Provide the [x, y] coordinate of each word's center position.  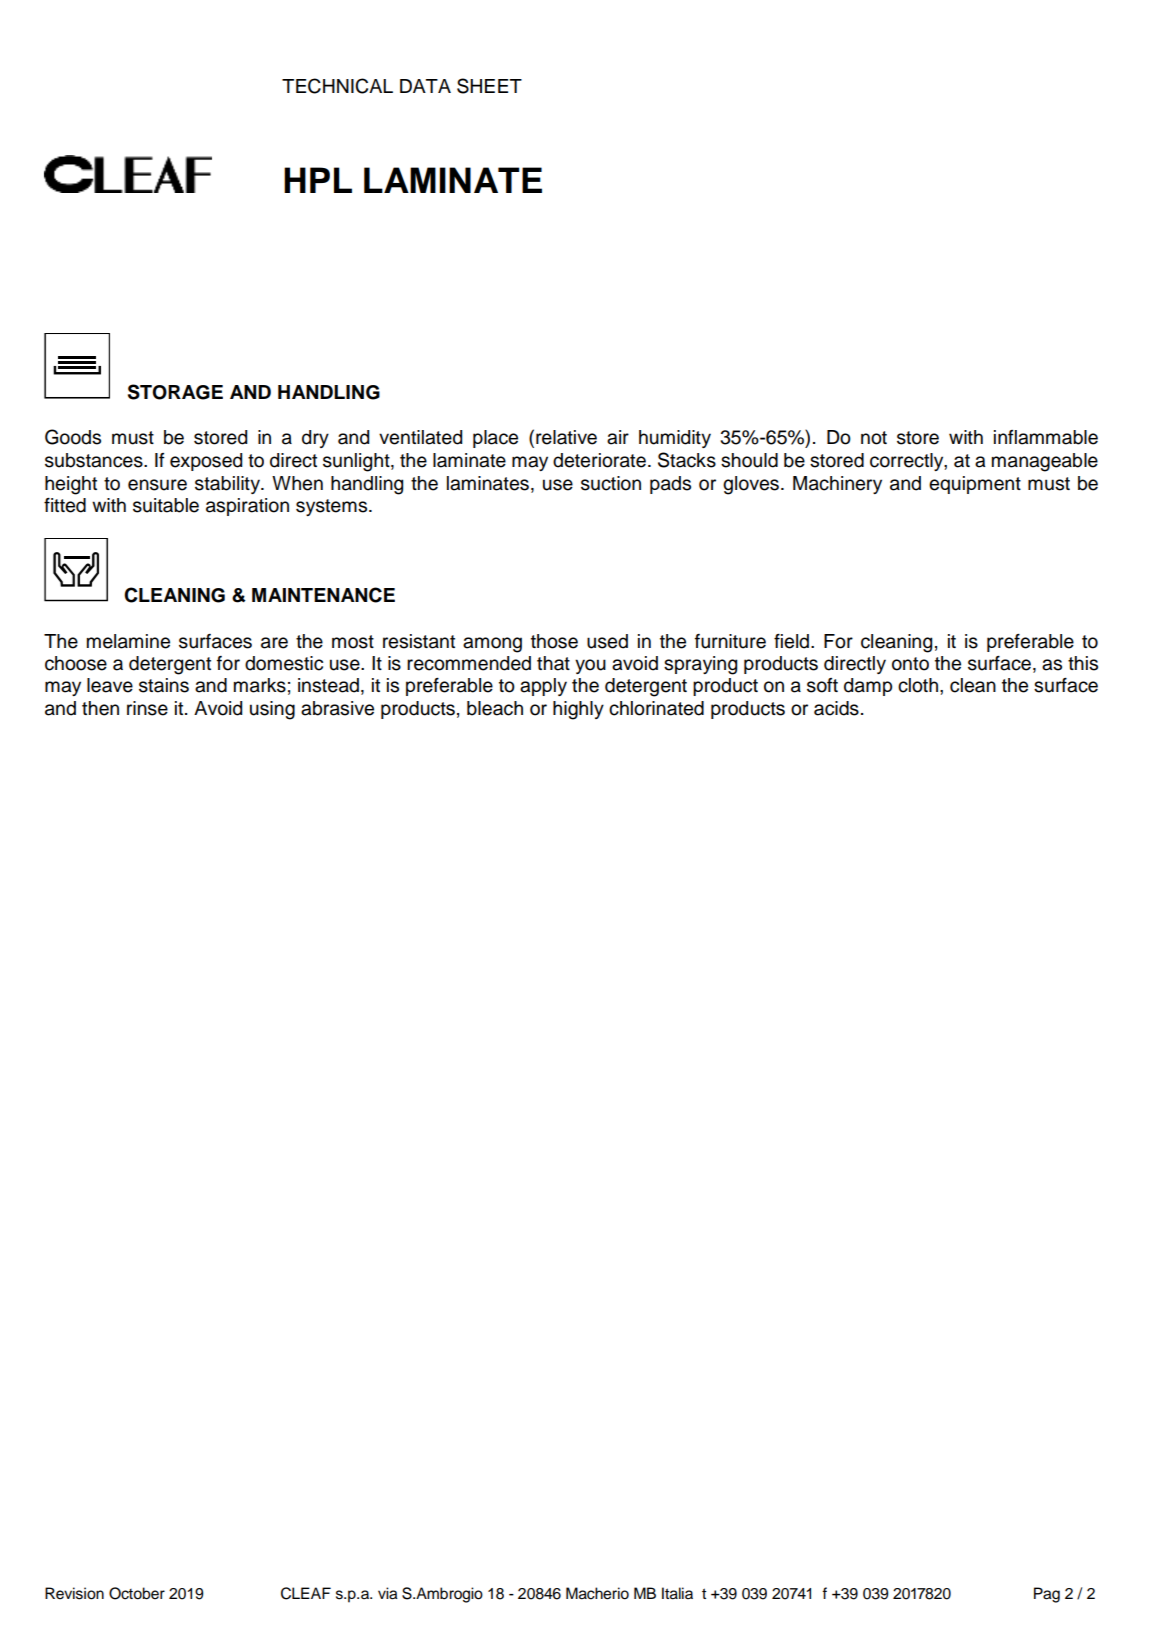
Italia [677, 1593]
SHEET [489, 86]
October [137, 1593]
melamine [128, 641]
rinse [147, 708]
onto [910, 664]
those [554, 641]
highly [578, 710]
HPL [318, 180]
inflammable [1046, 437]
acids [836, 708]
